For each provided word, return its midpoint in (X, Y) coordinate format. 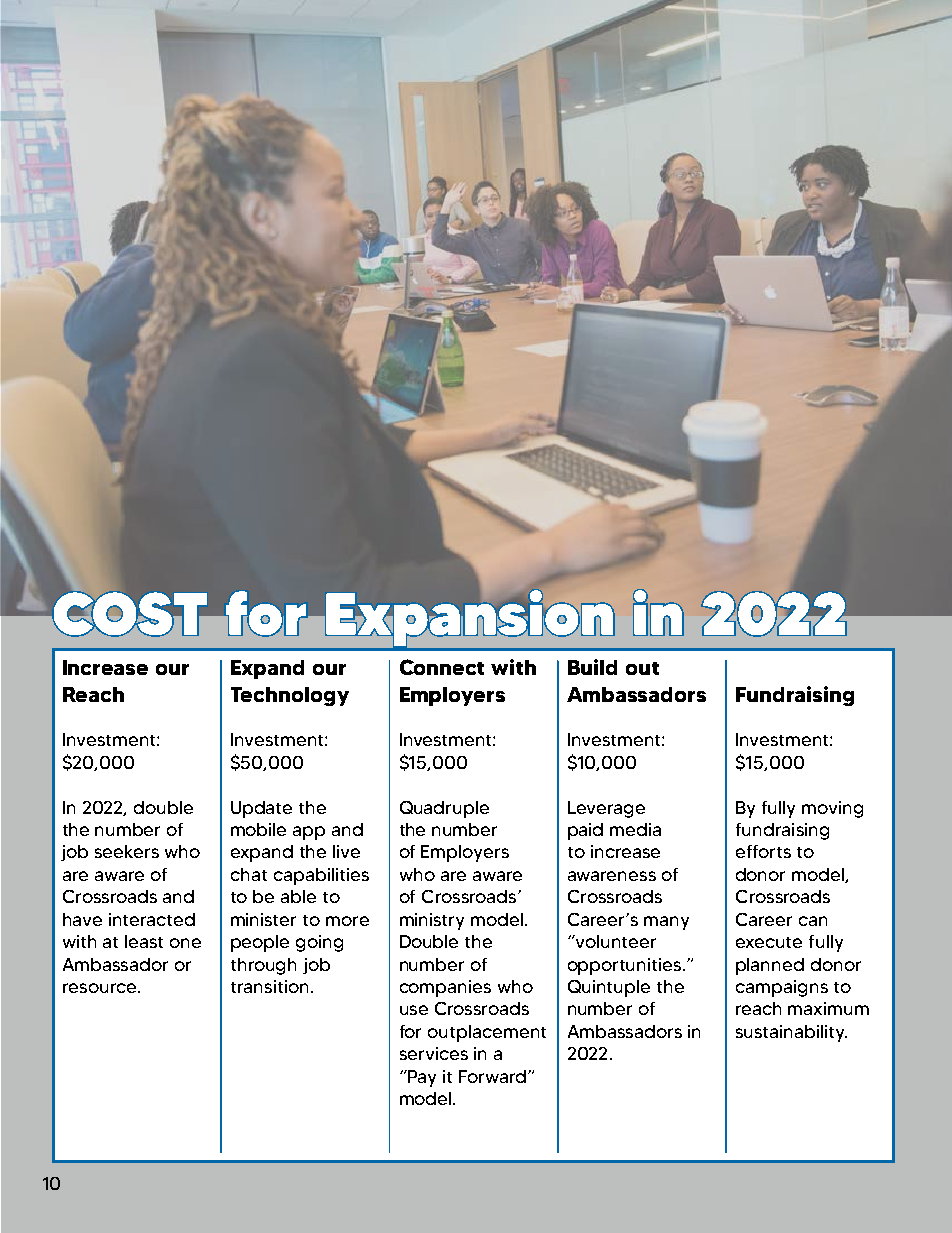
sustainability (791, 1033)
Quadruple (444, 809)
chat (249, 874)
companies (445, 988)
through (263, 966)
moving (832, 809)
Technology (290, 696)
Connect (442, 667)
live (346, 851)
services (434, 1053)
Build (592, 667)
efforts (763, 851)
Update (261, 809)
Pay (421, 1078)
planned (770, 966)
